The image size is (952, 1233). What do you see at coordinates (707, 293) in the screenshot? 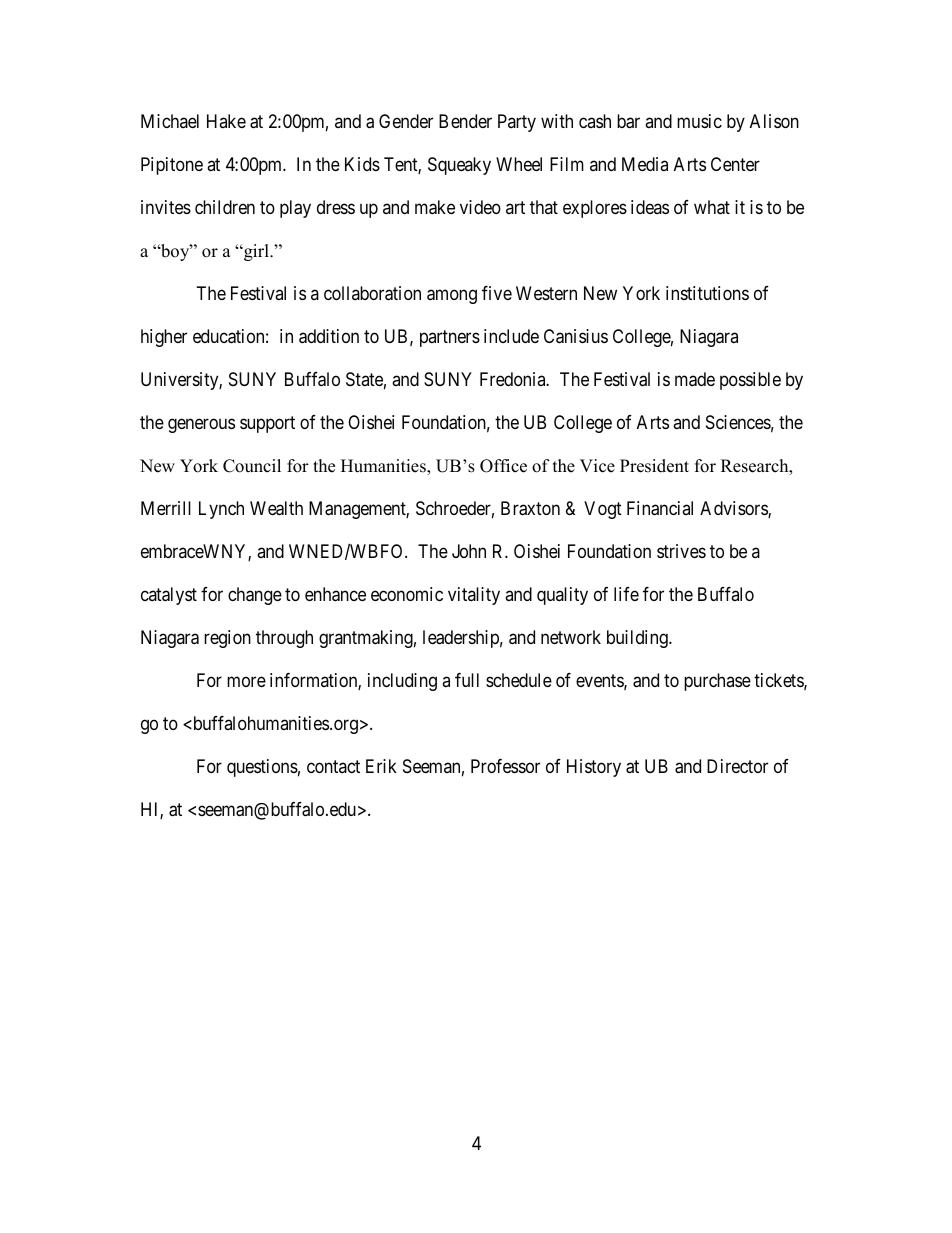
I see `institutions` at bounding box center [707, 293].
